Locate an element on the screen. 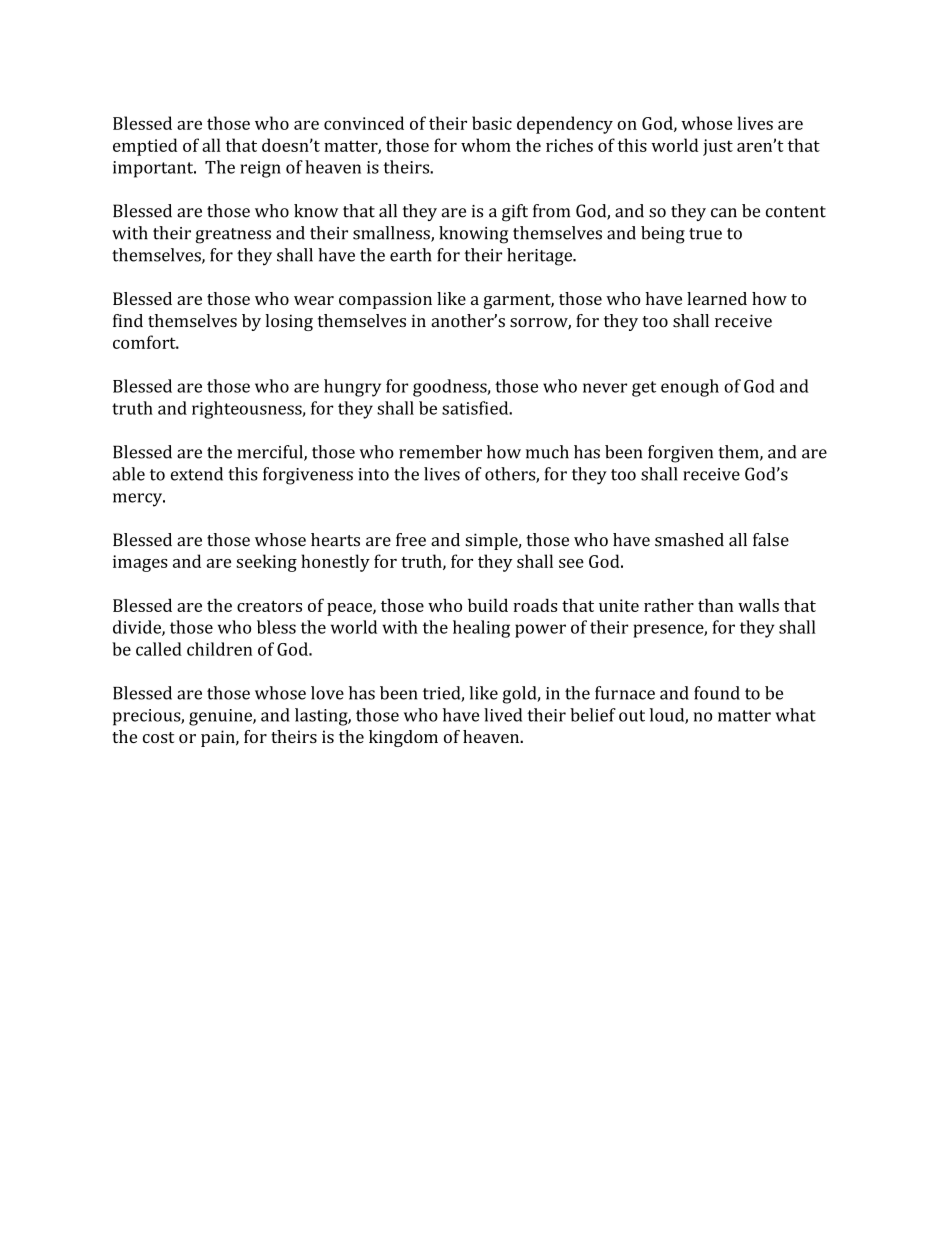 The width and height of the screenshot is (952, 1233). remember is located at coordinates (440, 452).
